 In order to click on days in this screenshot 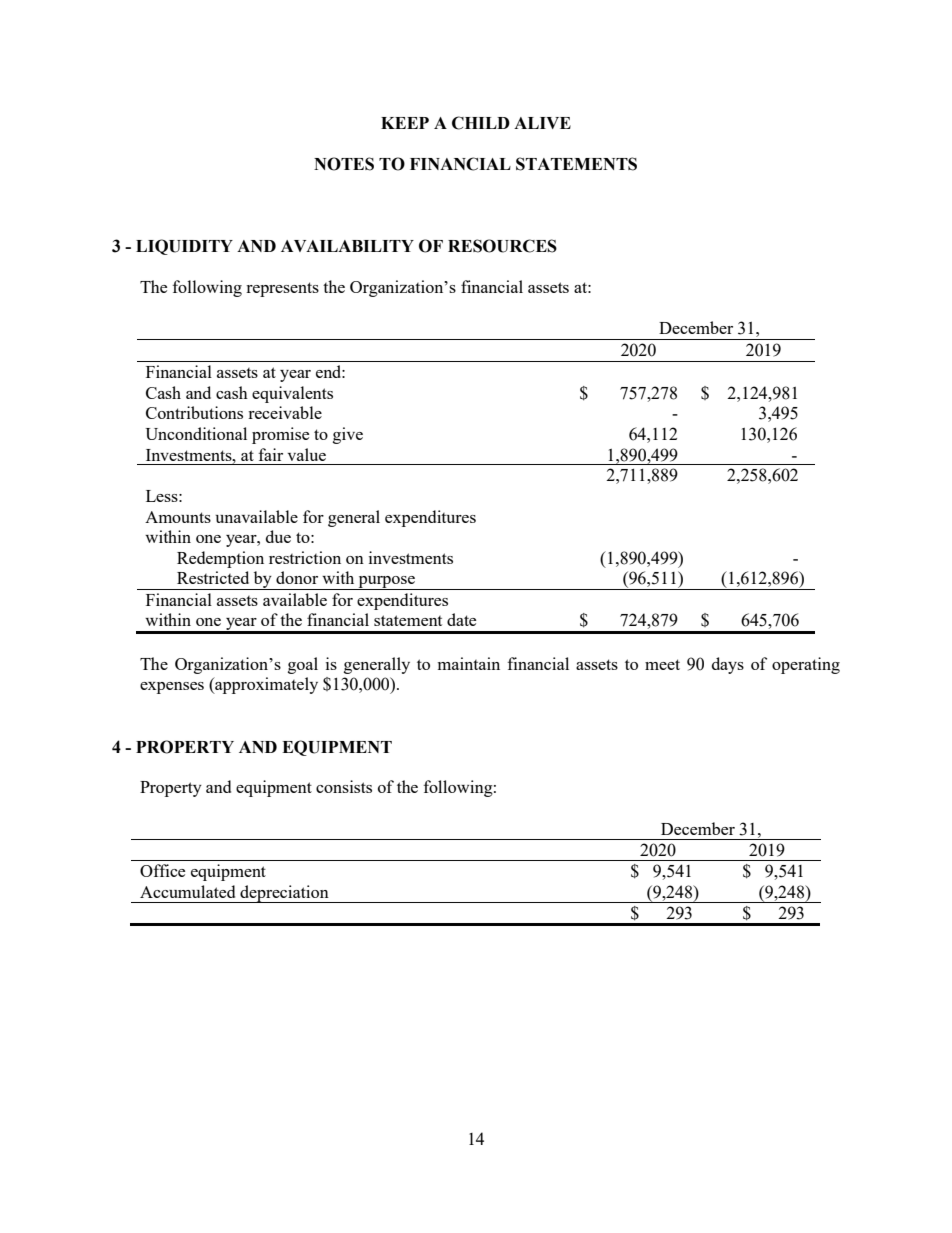, I will do `click(728, 665)`.
